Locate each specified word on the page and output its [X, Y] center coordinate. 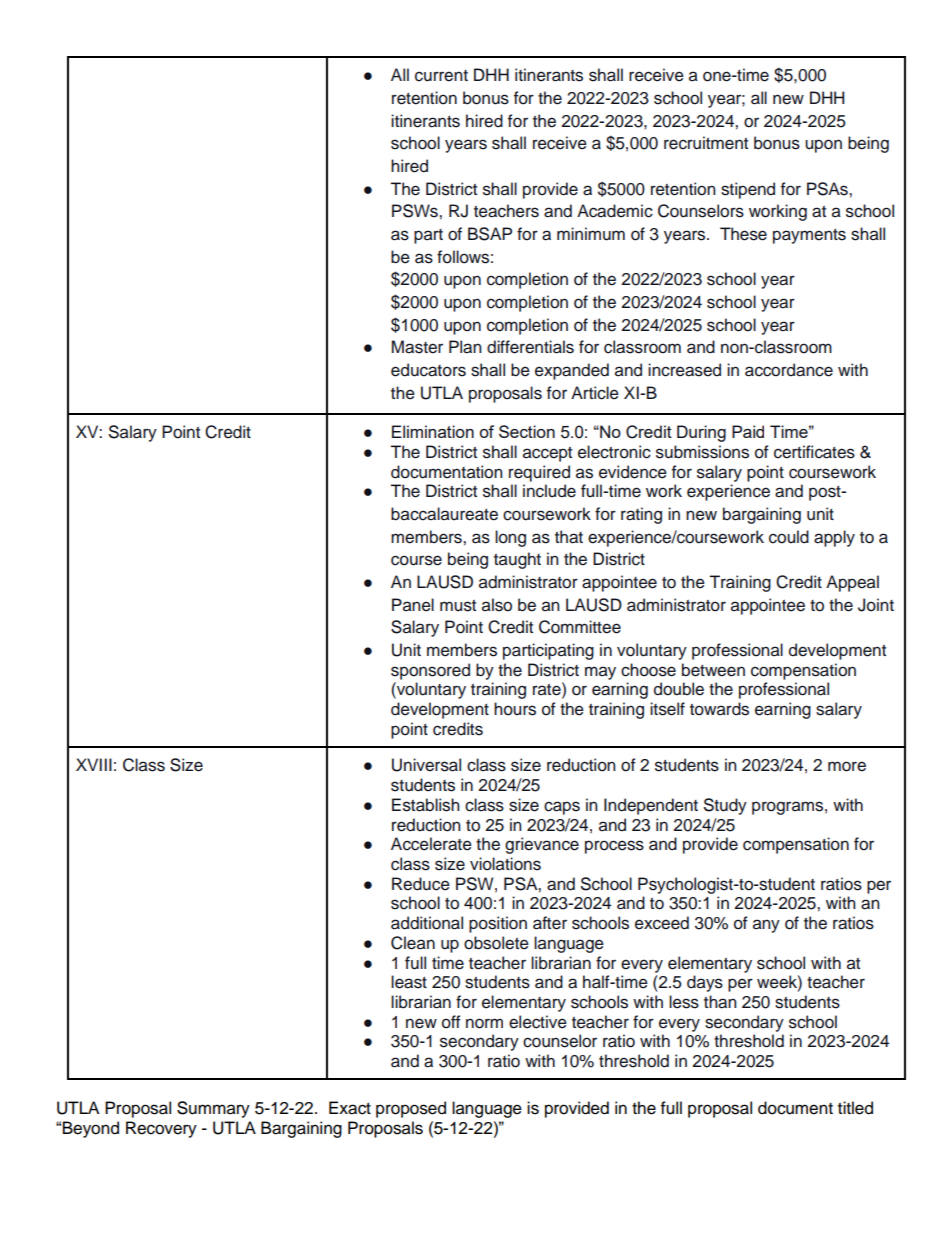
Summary [213, 1109]
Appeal [852, 583]
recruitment [706, 143]
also [497, 605]
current [441, 76]
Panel [413, 605]
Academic [615, 211]
